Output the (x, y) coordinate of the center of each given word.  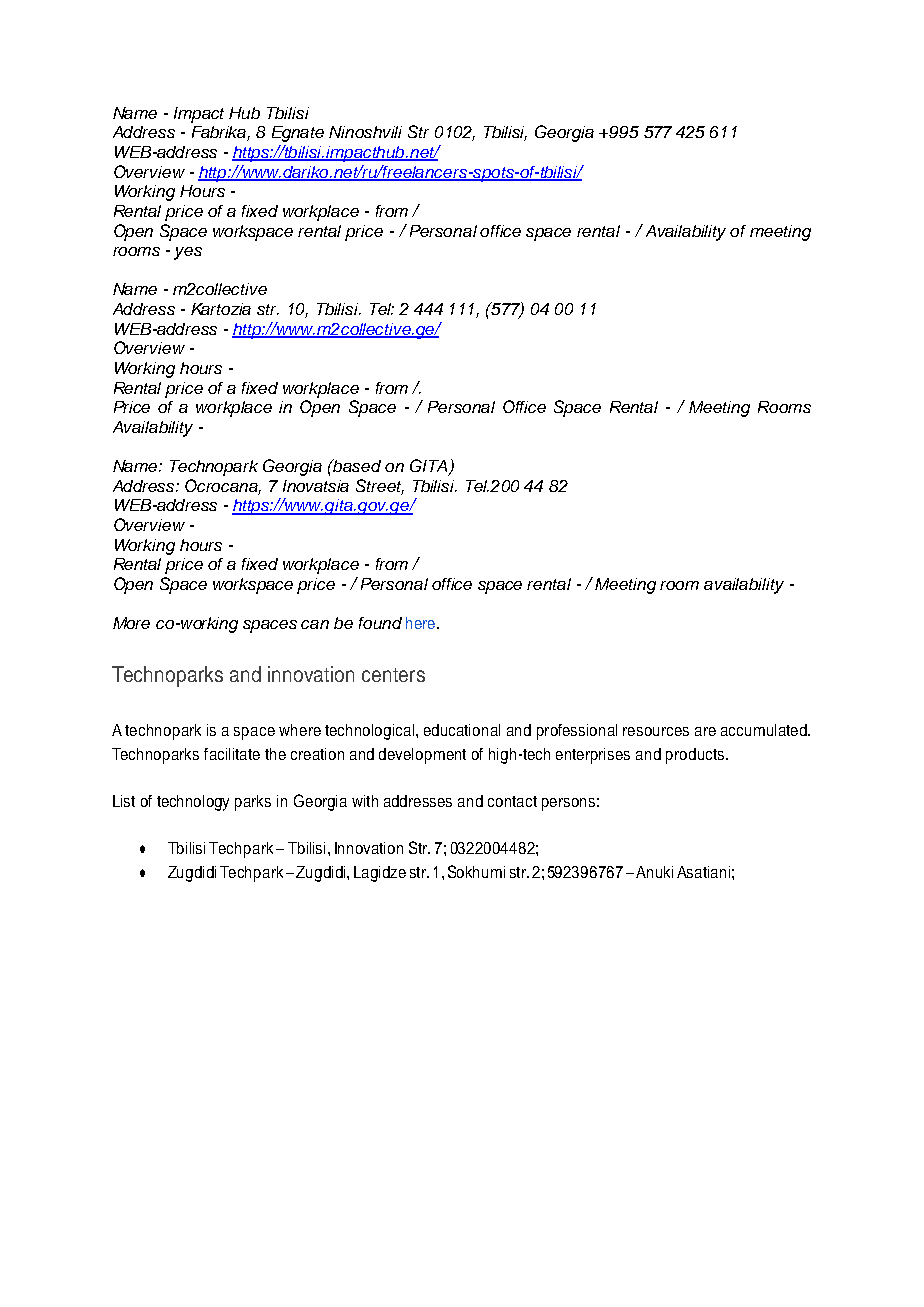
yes (188, 253)
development (422, 756)
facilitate (232, 754)
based (356, 465)
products (695, 756)
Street (380, 487)
